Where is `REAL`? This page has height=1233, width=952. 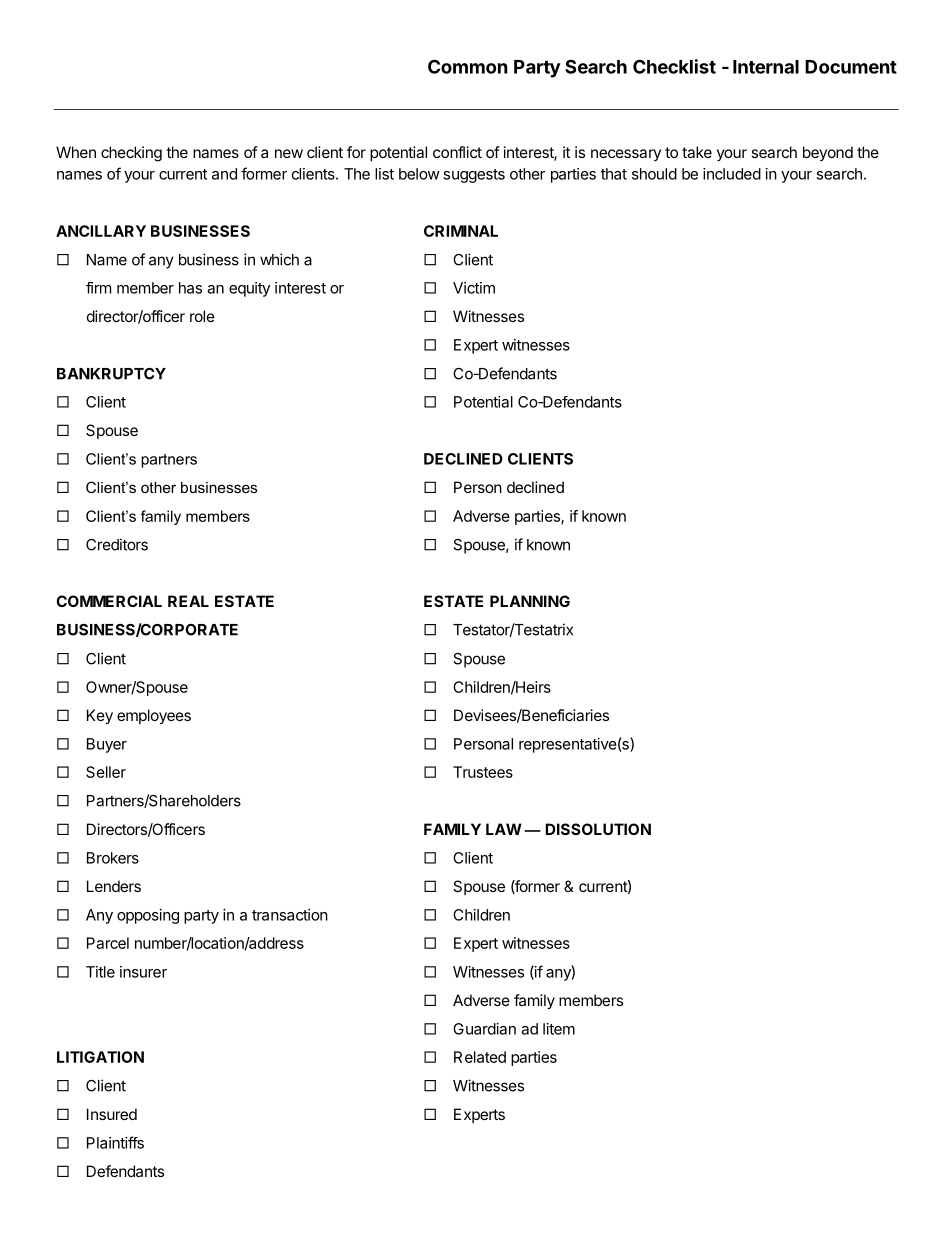 REAL is located at coordinates (188, 601).
